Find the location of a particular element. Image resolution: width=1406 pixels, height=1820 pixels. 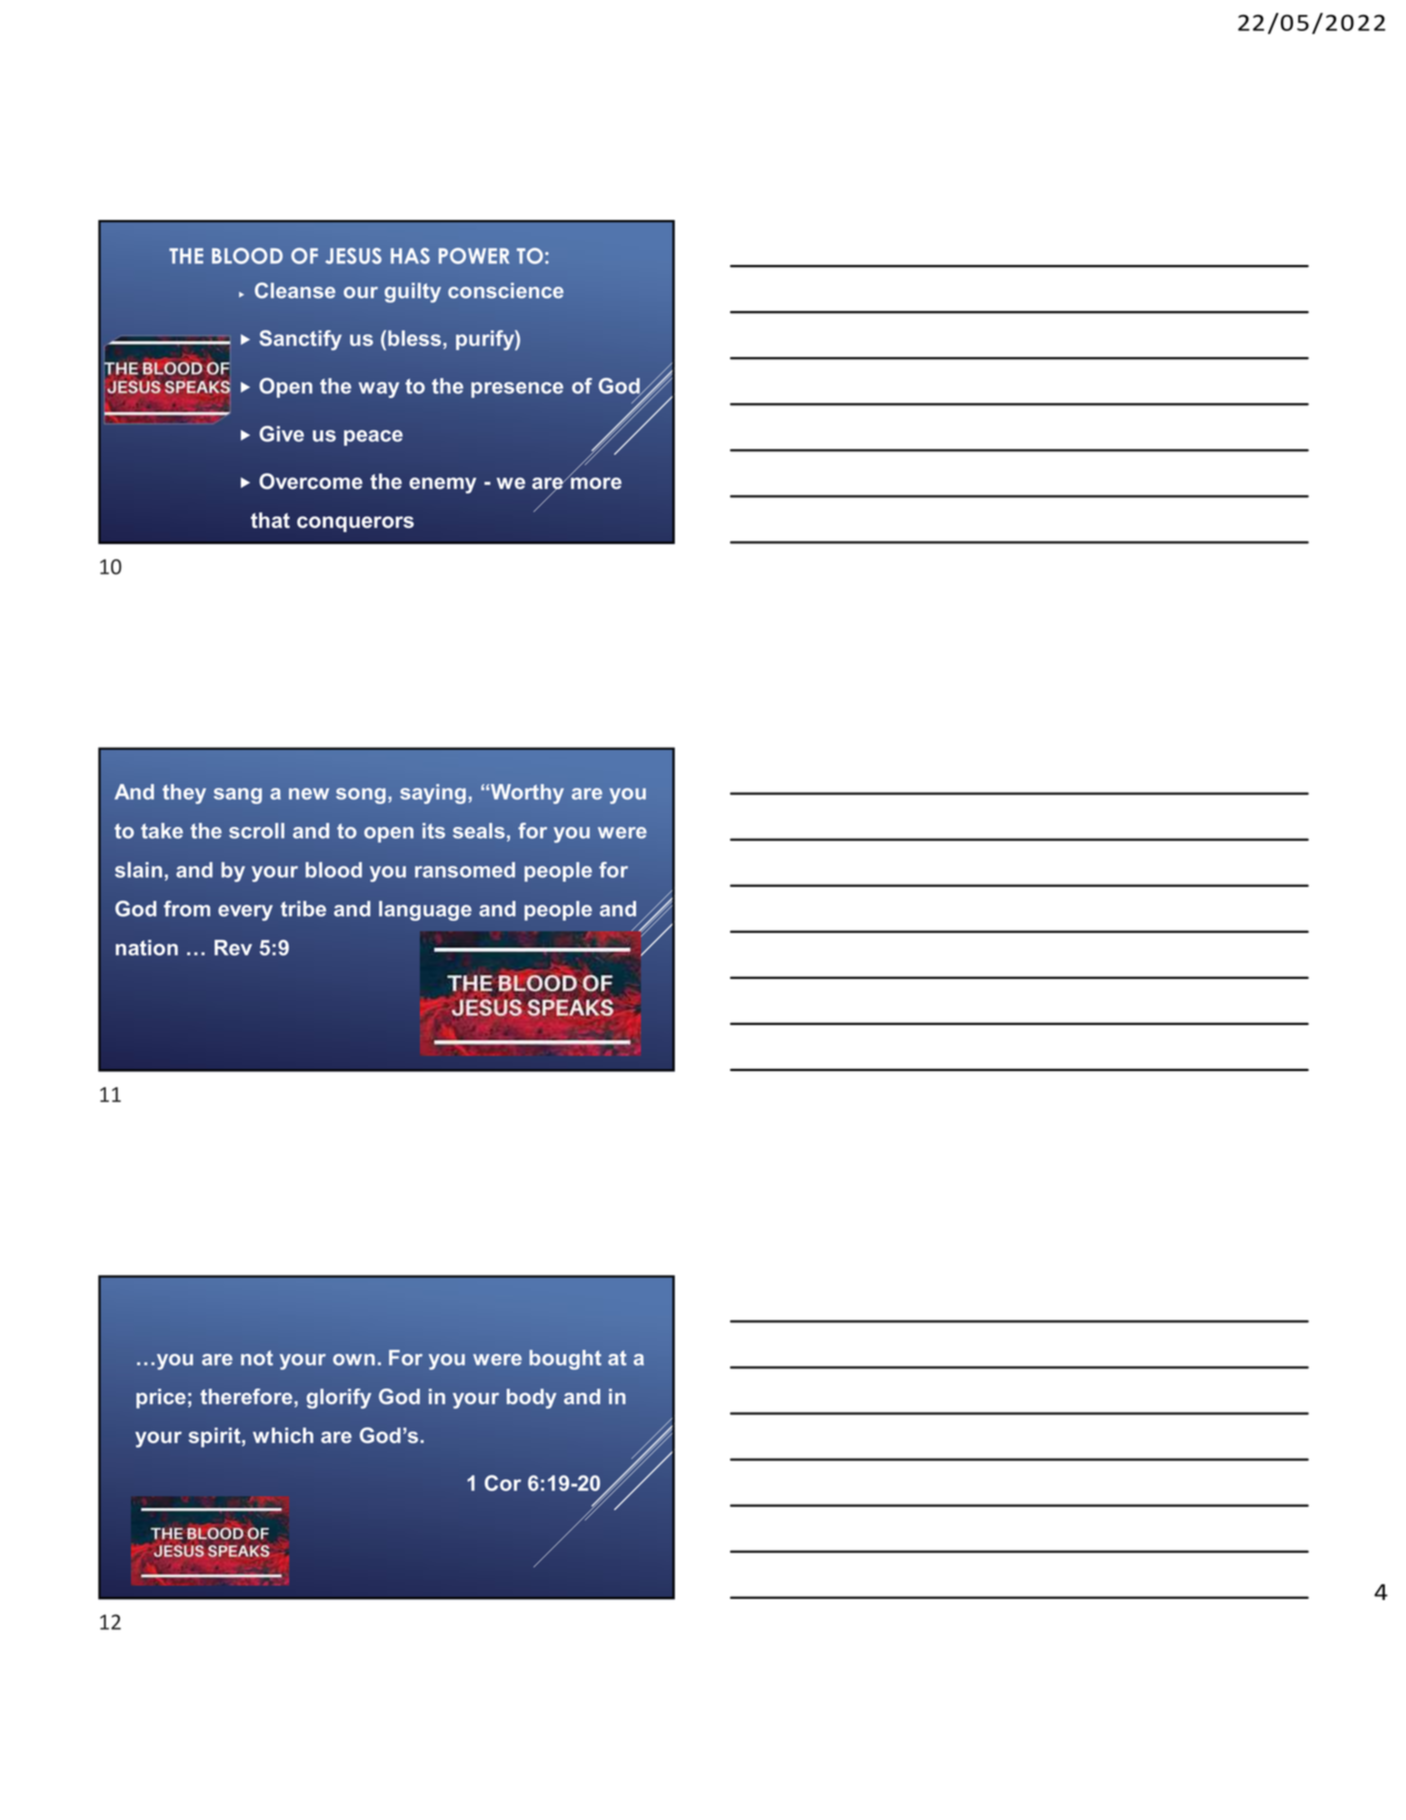

conscience is located at coordinates (506, 291).
